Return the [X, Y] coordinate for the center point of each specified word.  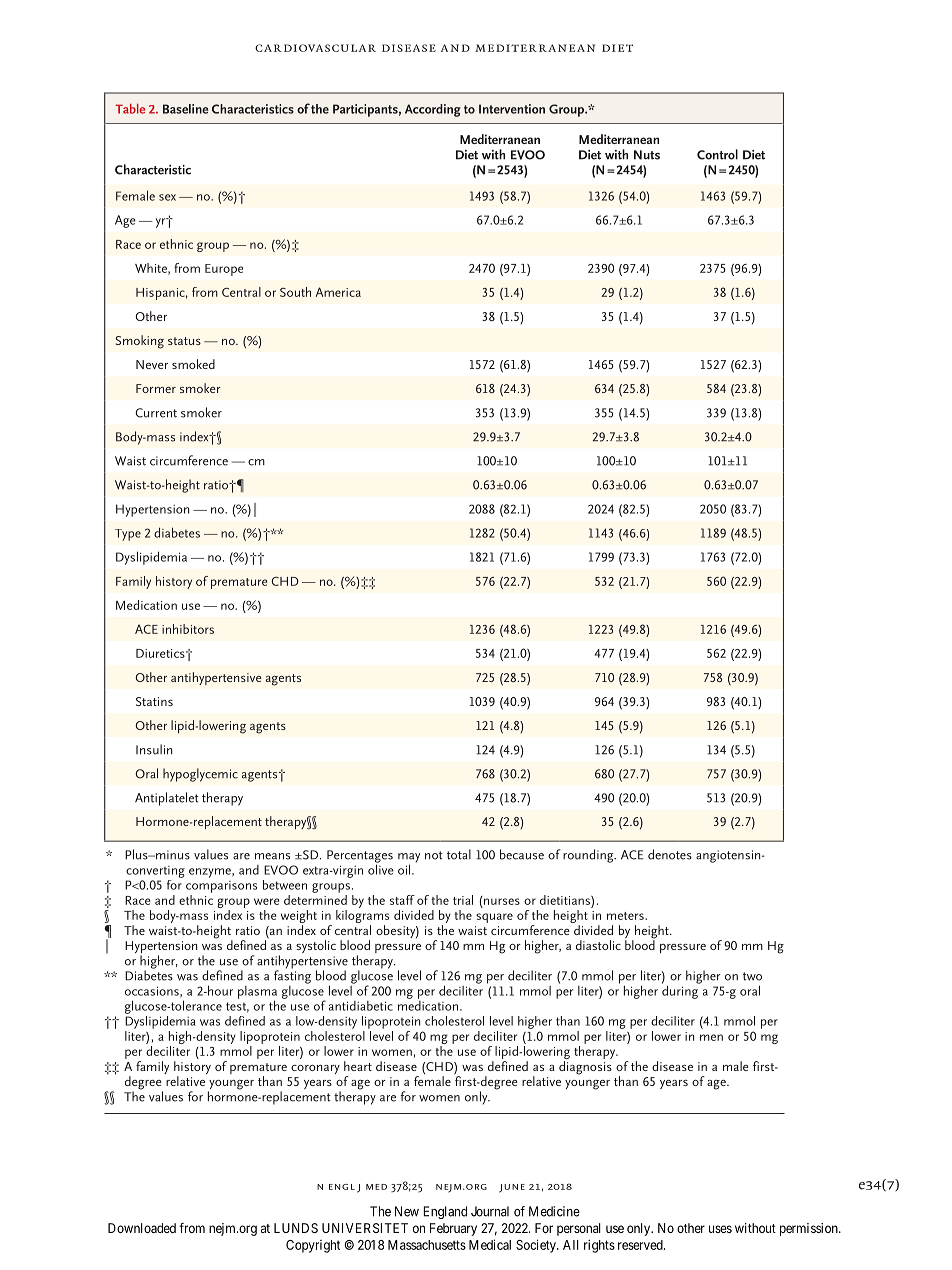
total [459, 854]
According [433, 110]
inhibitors [188, 629]
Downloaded [142, 1228]
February [453, 1229]
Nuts [647, 155]
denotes [670, 854]
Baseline [186, 109]
